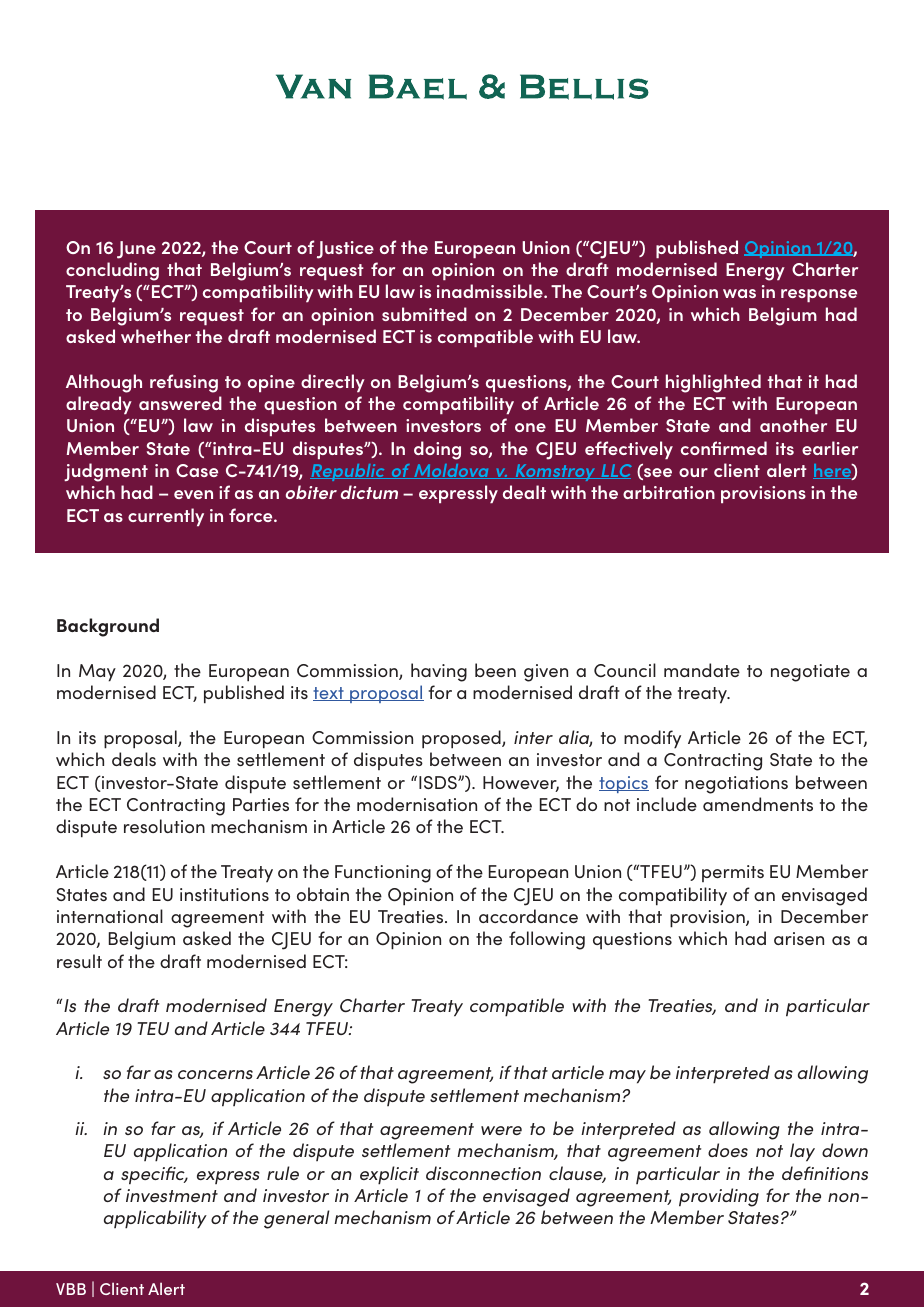 The image size is (924, 1307). I want to click on Background, so click(108, 627).
